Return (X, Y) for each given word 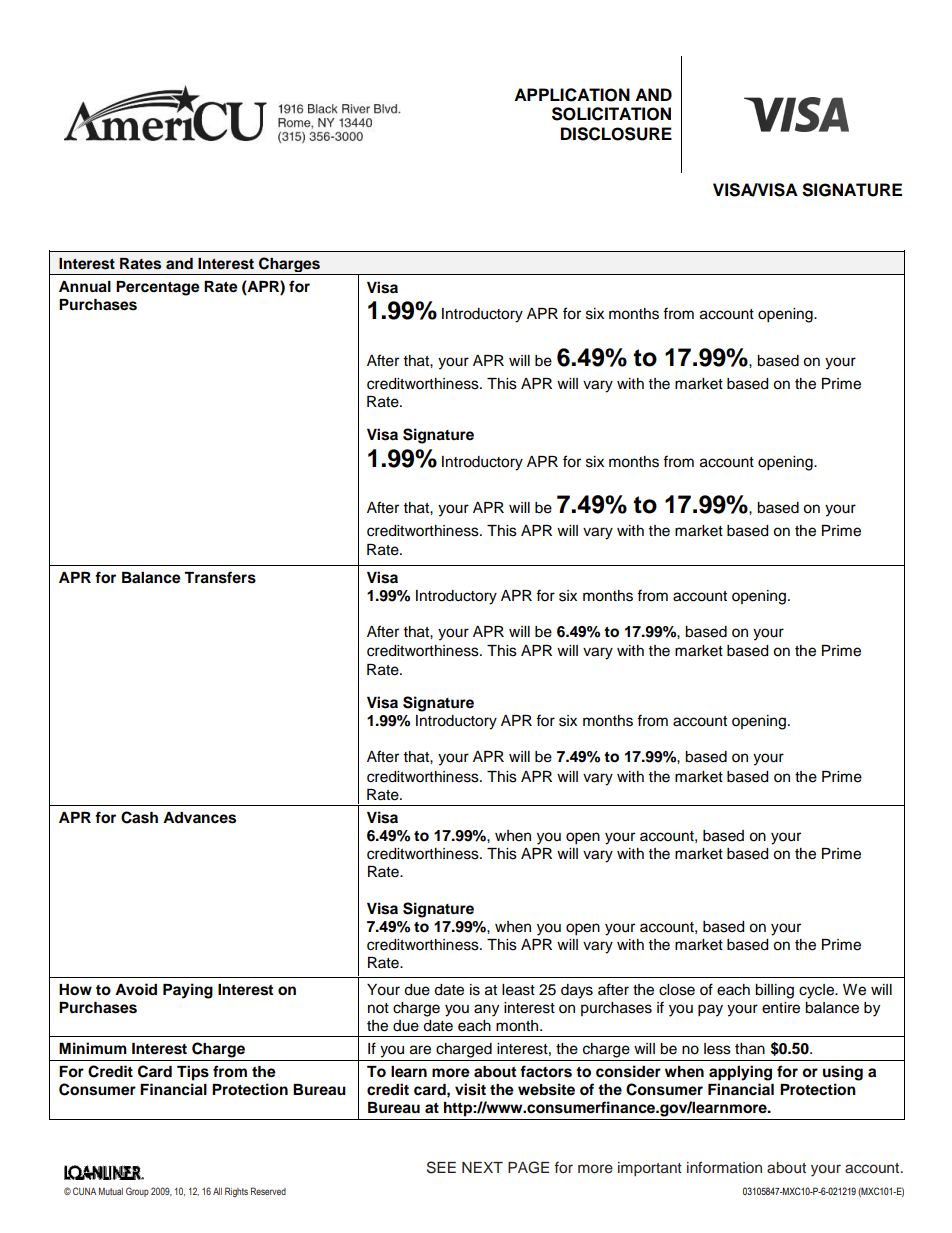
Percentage (158, 288)
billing (774, 991)
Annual (85, 287)
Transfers (220, 577)
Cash (139, 817)
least (518, 990)
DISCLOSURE (616, 134)
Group (137, 1192)
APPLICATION (572, 95)
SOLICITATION (611, 114)
